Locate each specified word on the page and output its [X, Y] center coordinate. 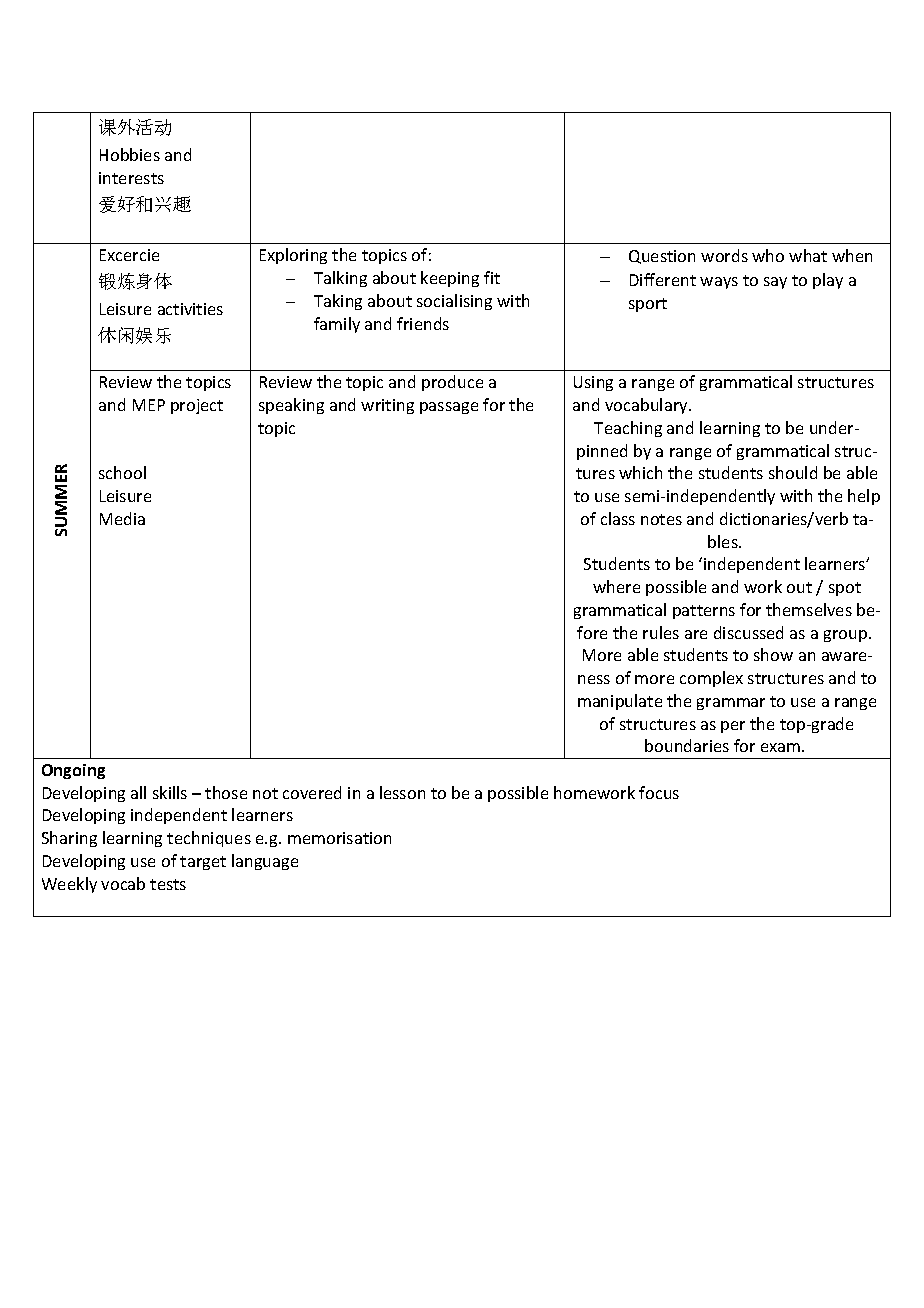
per [733, 727]
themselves [809, 609]
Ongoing [73, 771]
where [616, 586]
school [122, 472]
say [775, 283]
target [203, 863]
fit [492, 277]
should [793, 472]
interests [131, 178]
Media [122, 518]
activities [190, 309]
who [768, 255]
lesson [402, 792]
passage [449, 408]
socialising [454, 302]
